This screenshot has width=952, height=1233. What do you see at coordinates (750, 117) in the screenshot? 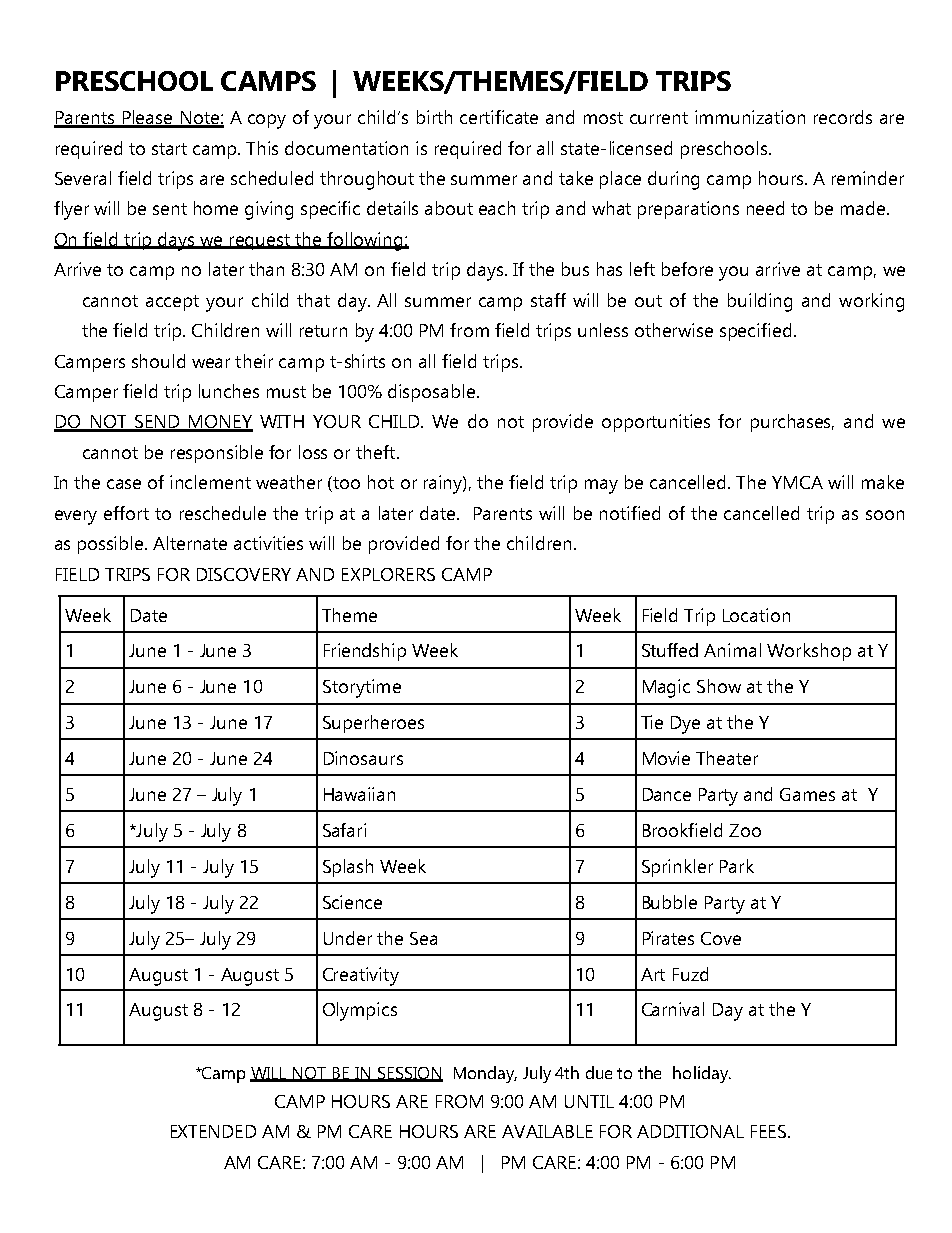
I see `immunization` at bounding box center [750, 117].
